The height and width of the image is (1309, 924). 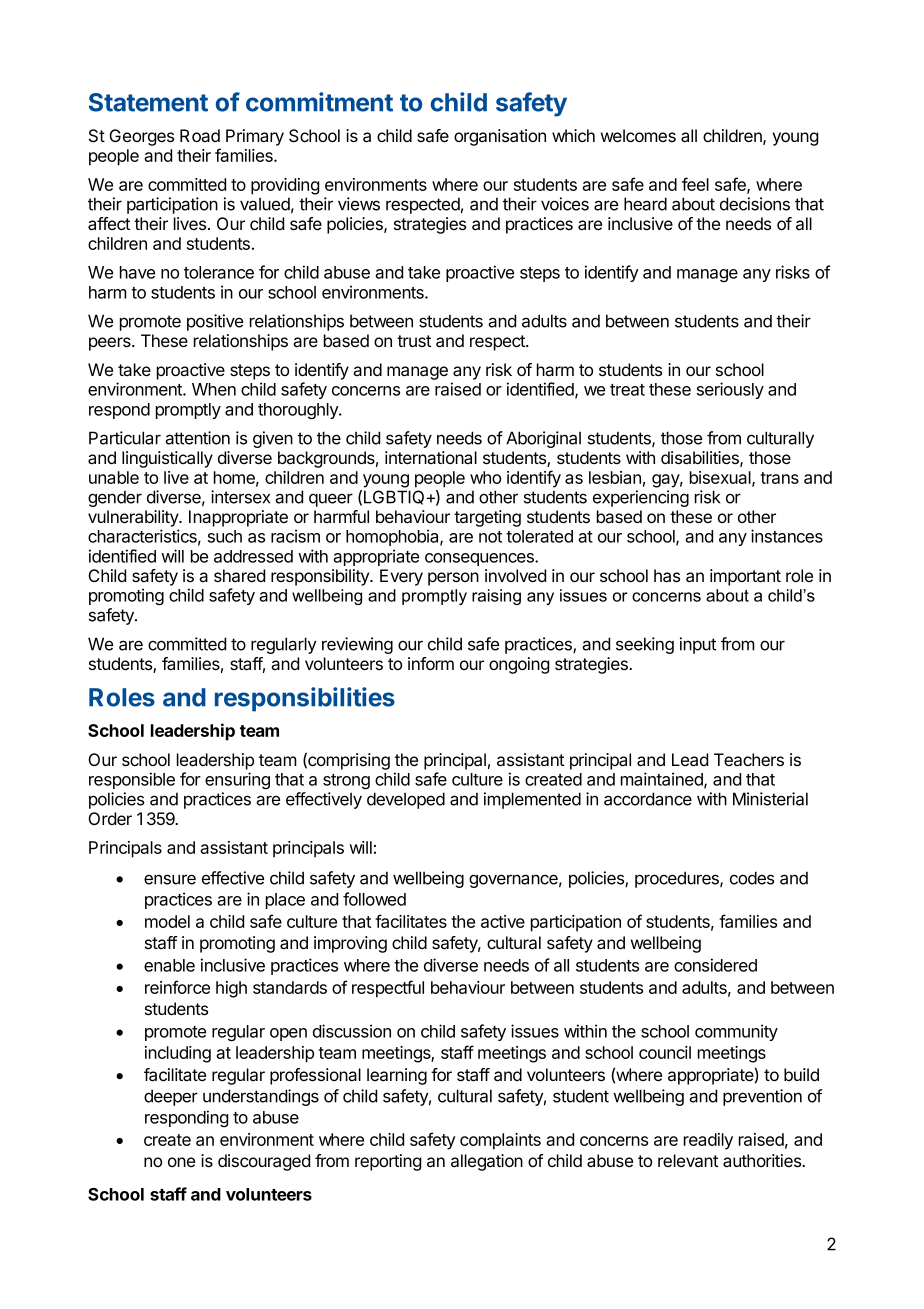 What do you see at coordinates (500, 137) in the image?
I see `organisation` at bounding box center [500, 137].
